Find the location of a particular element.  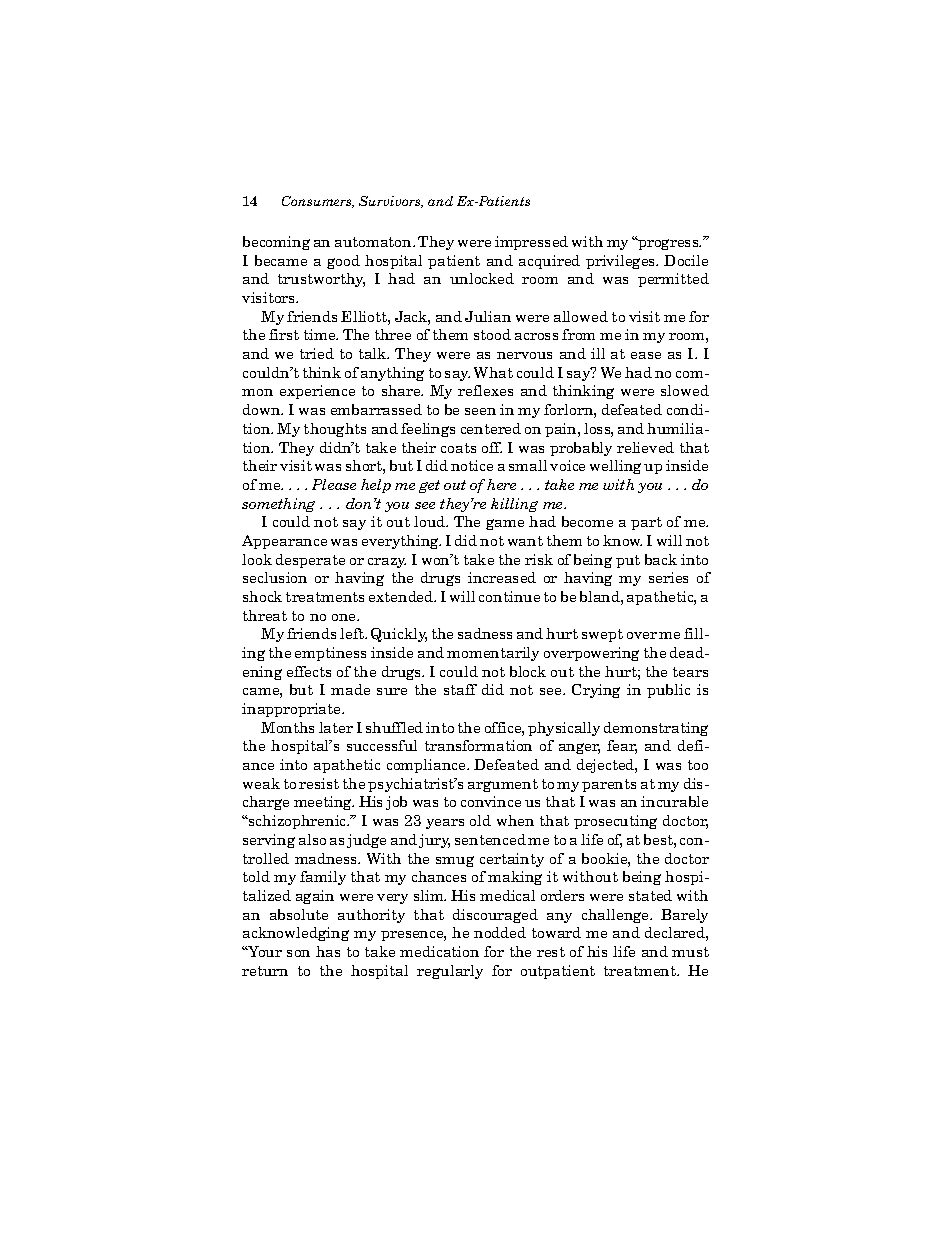

unlocked is located at coordinates (482, 278).
